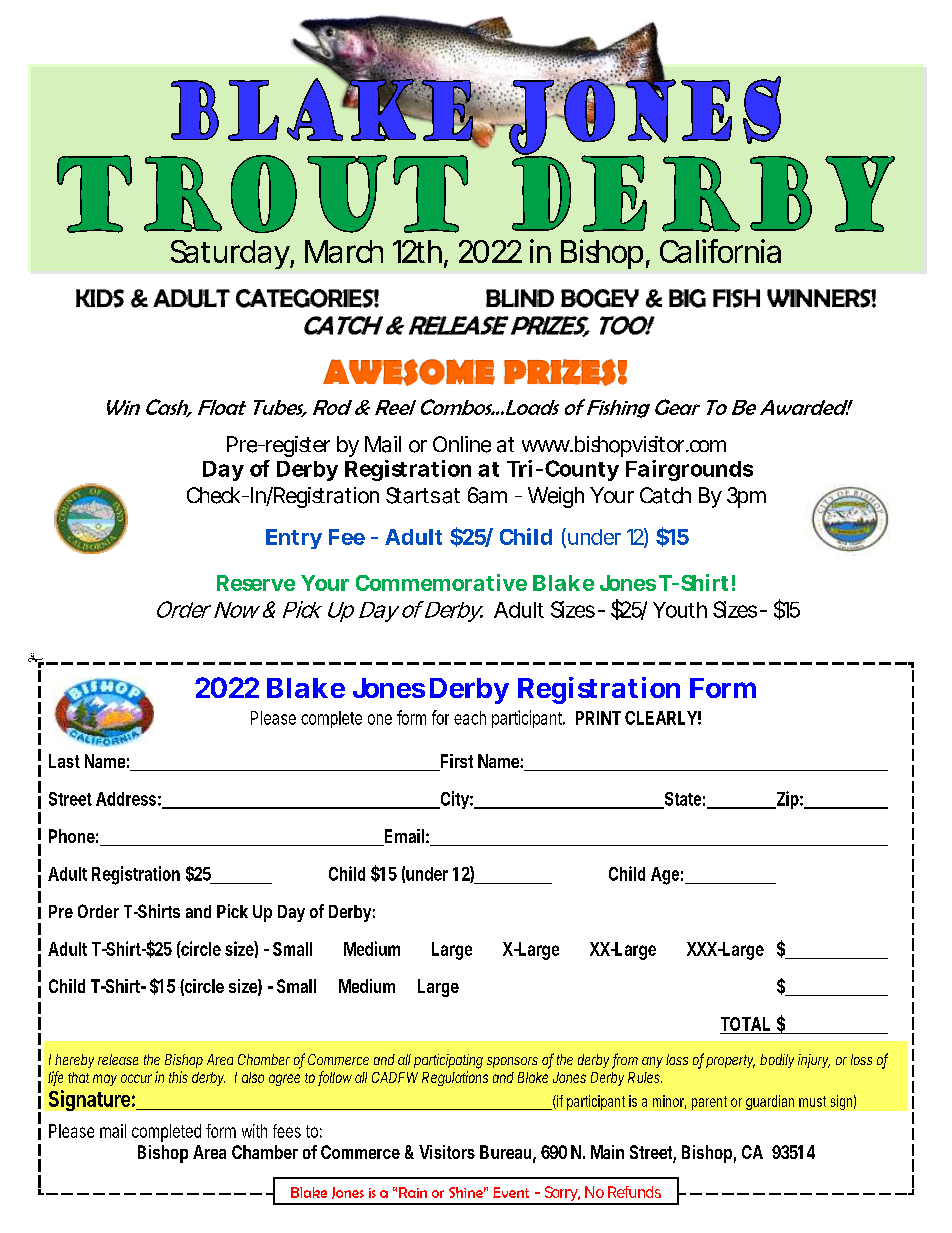 The height and width of the screenshot is (1233, 952). What do you see at coordinates (256, 583) in the screenshot?
I see `Reserve` at bounding box center [256, 583].
